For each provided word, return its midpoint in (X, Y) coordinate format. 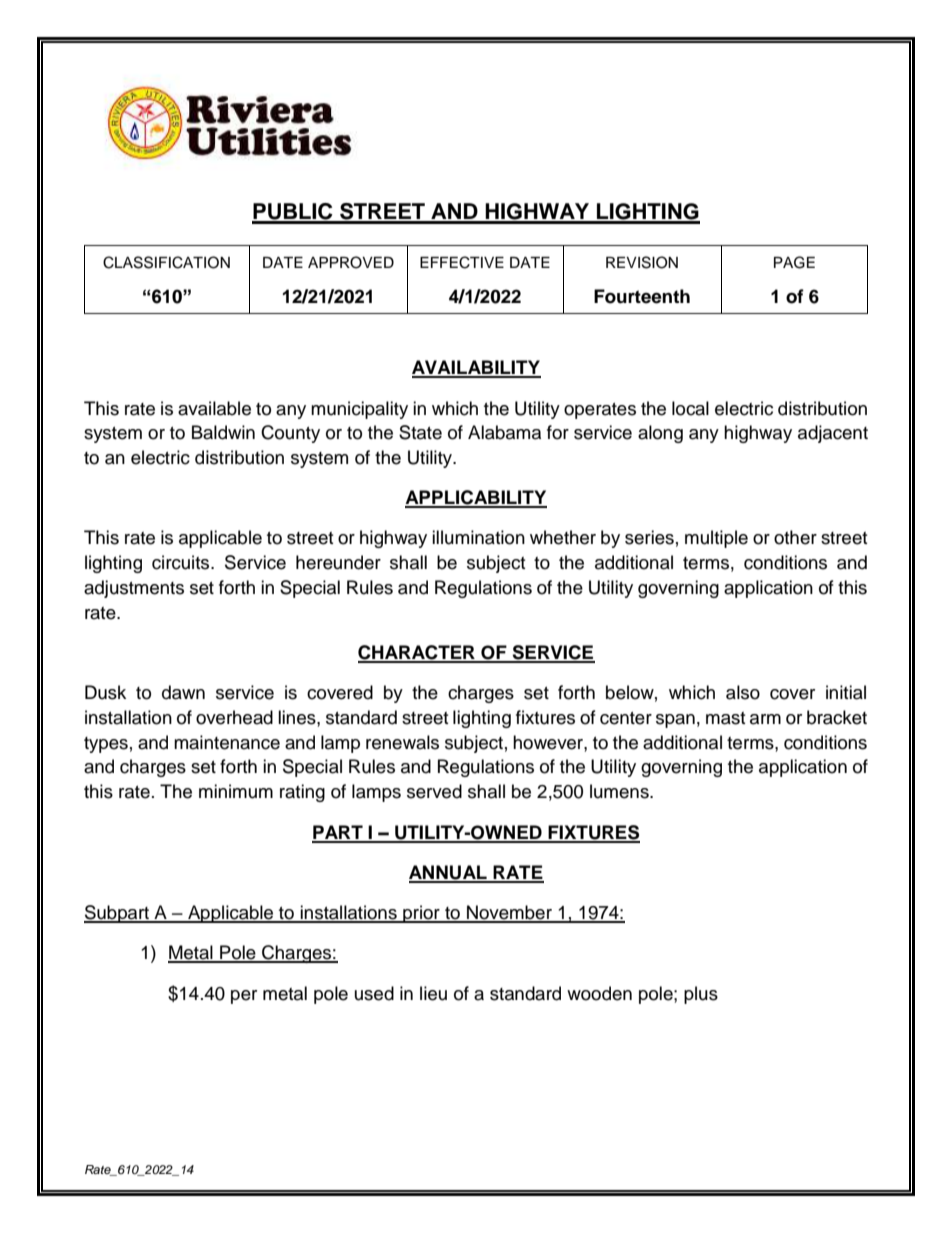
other (795, 537)
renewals (402, 742)
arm (765, 719)
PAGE (794, 262)
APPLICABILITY (476, 498)
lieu (433, 993)
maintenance (227, 742)
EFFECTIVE (462, 262)
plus (701, 995)
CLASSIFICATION (166, 262)
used (374, 993)
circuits (182, 562)
